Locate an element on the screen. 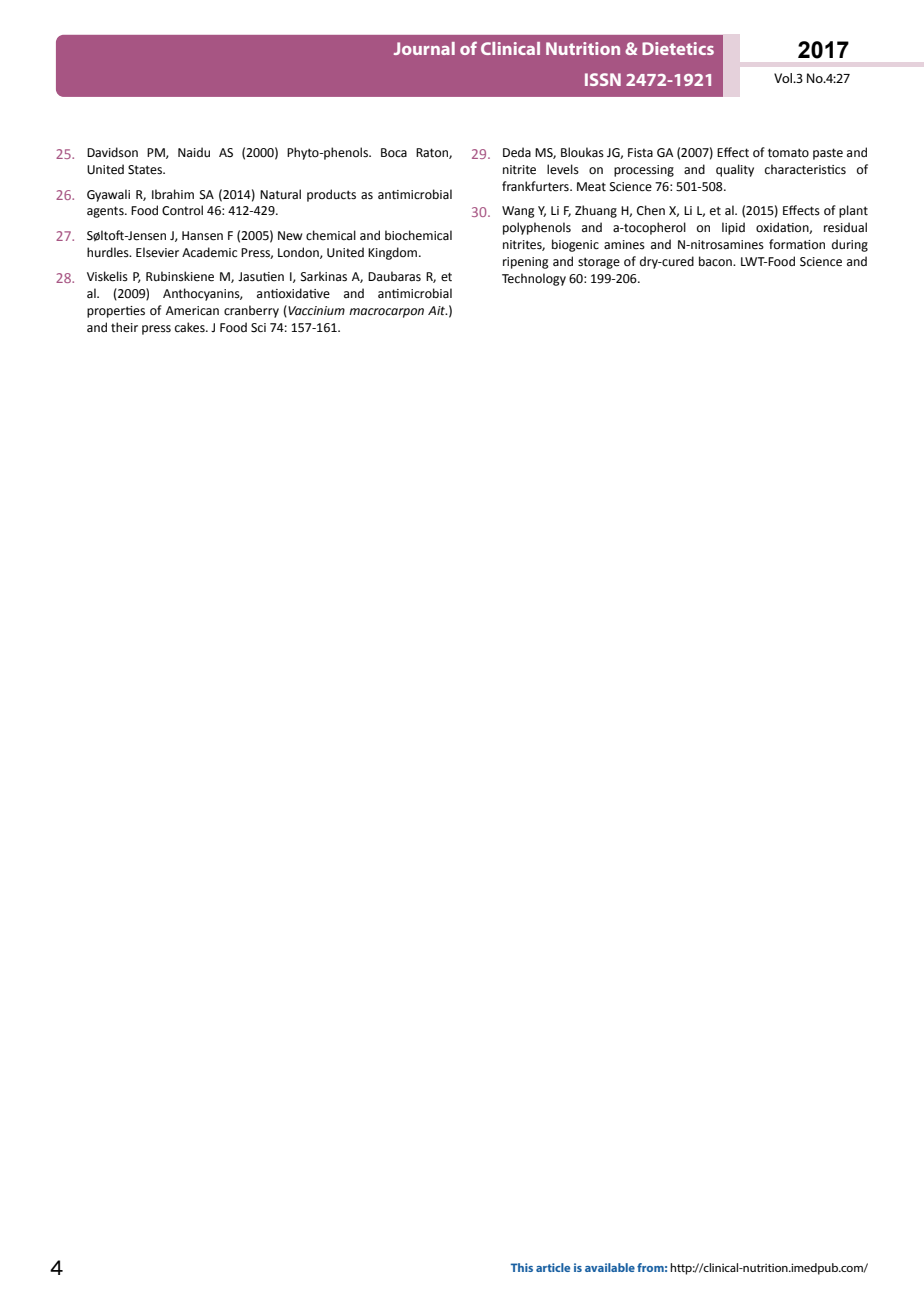  bacon is located at coordinates (716, 261).
